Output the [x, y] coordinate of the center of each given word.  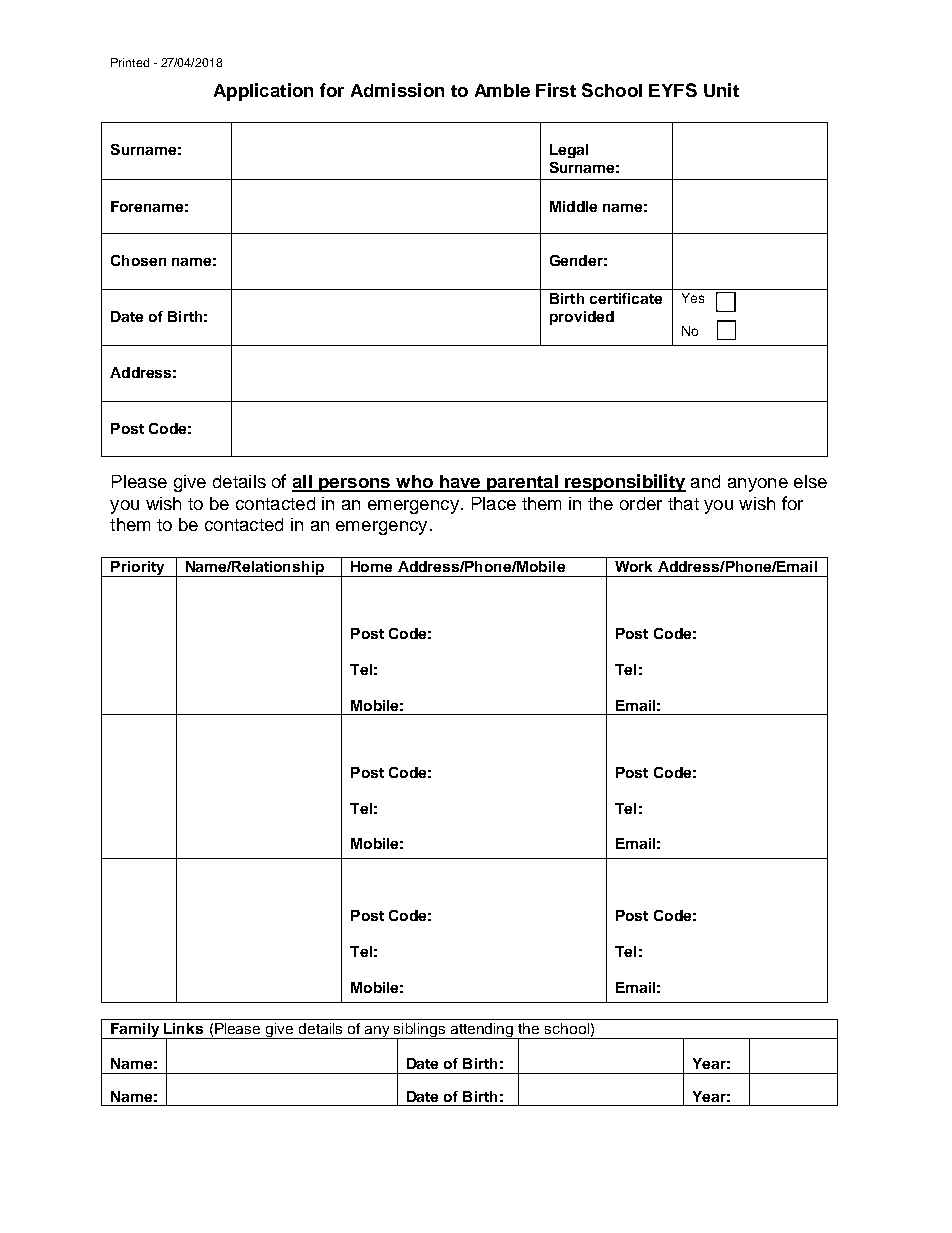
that [683, 503]
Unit [721, 90]
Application [263, 92]
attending [482, 1031]
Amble [502, 90]
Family [135, 1031]
